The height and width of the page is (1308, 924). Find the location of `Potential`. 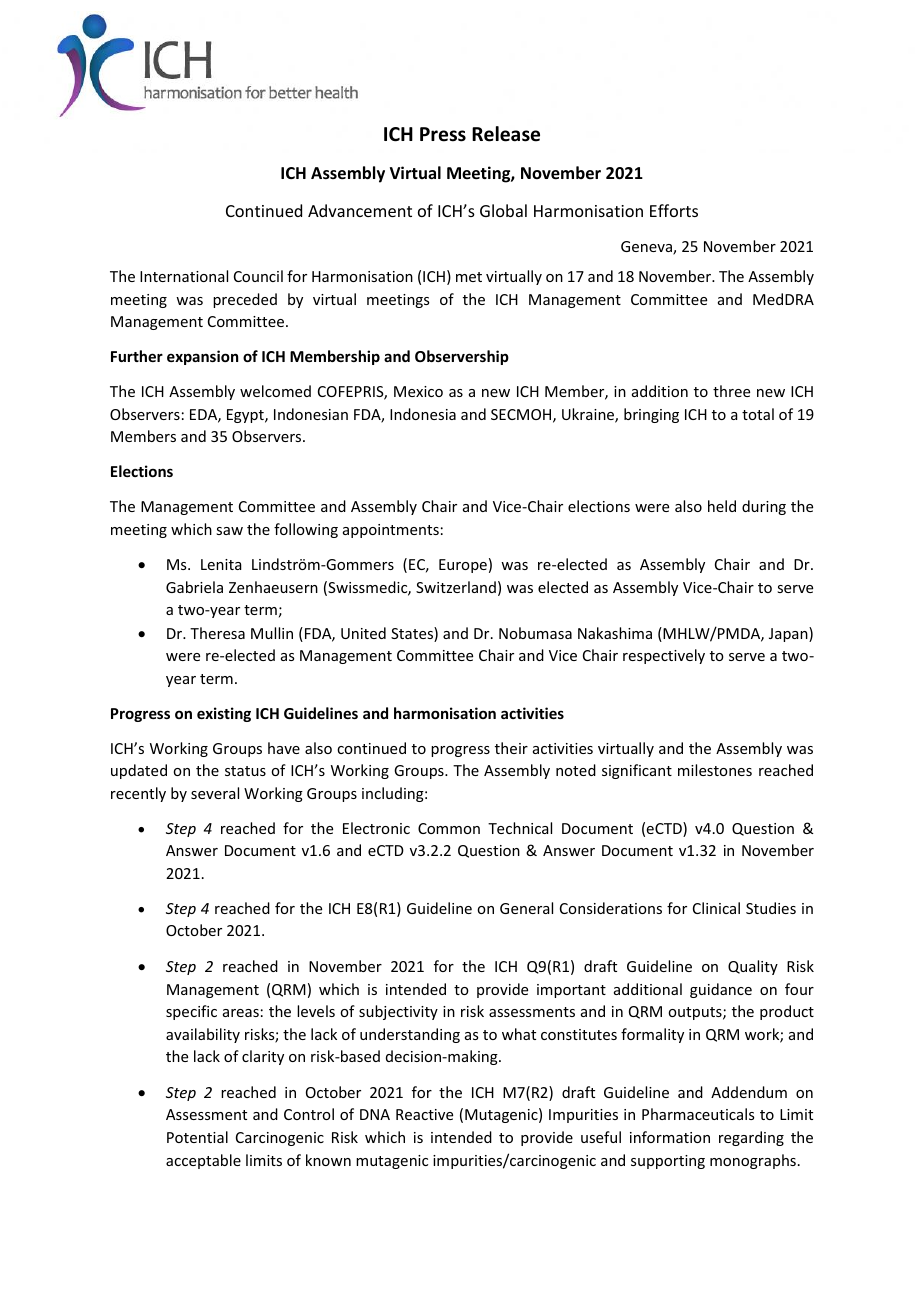

Potential is located at coordinates (197, 1137).
